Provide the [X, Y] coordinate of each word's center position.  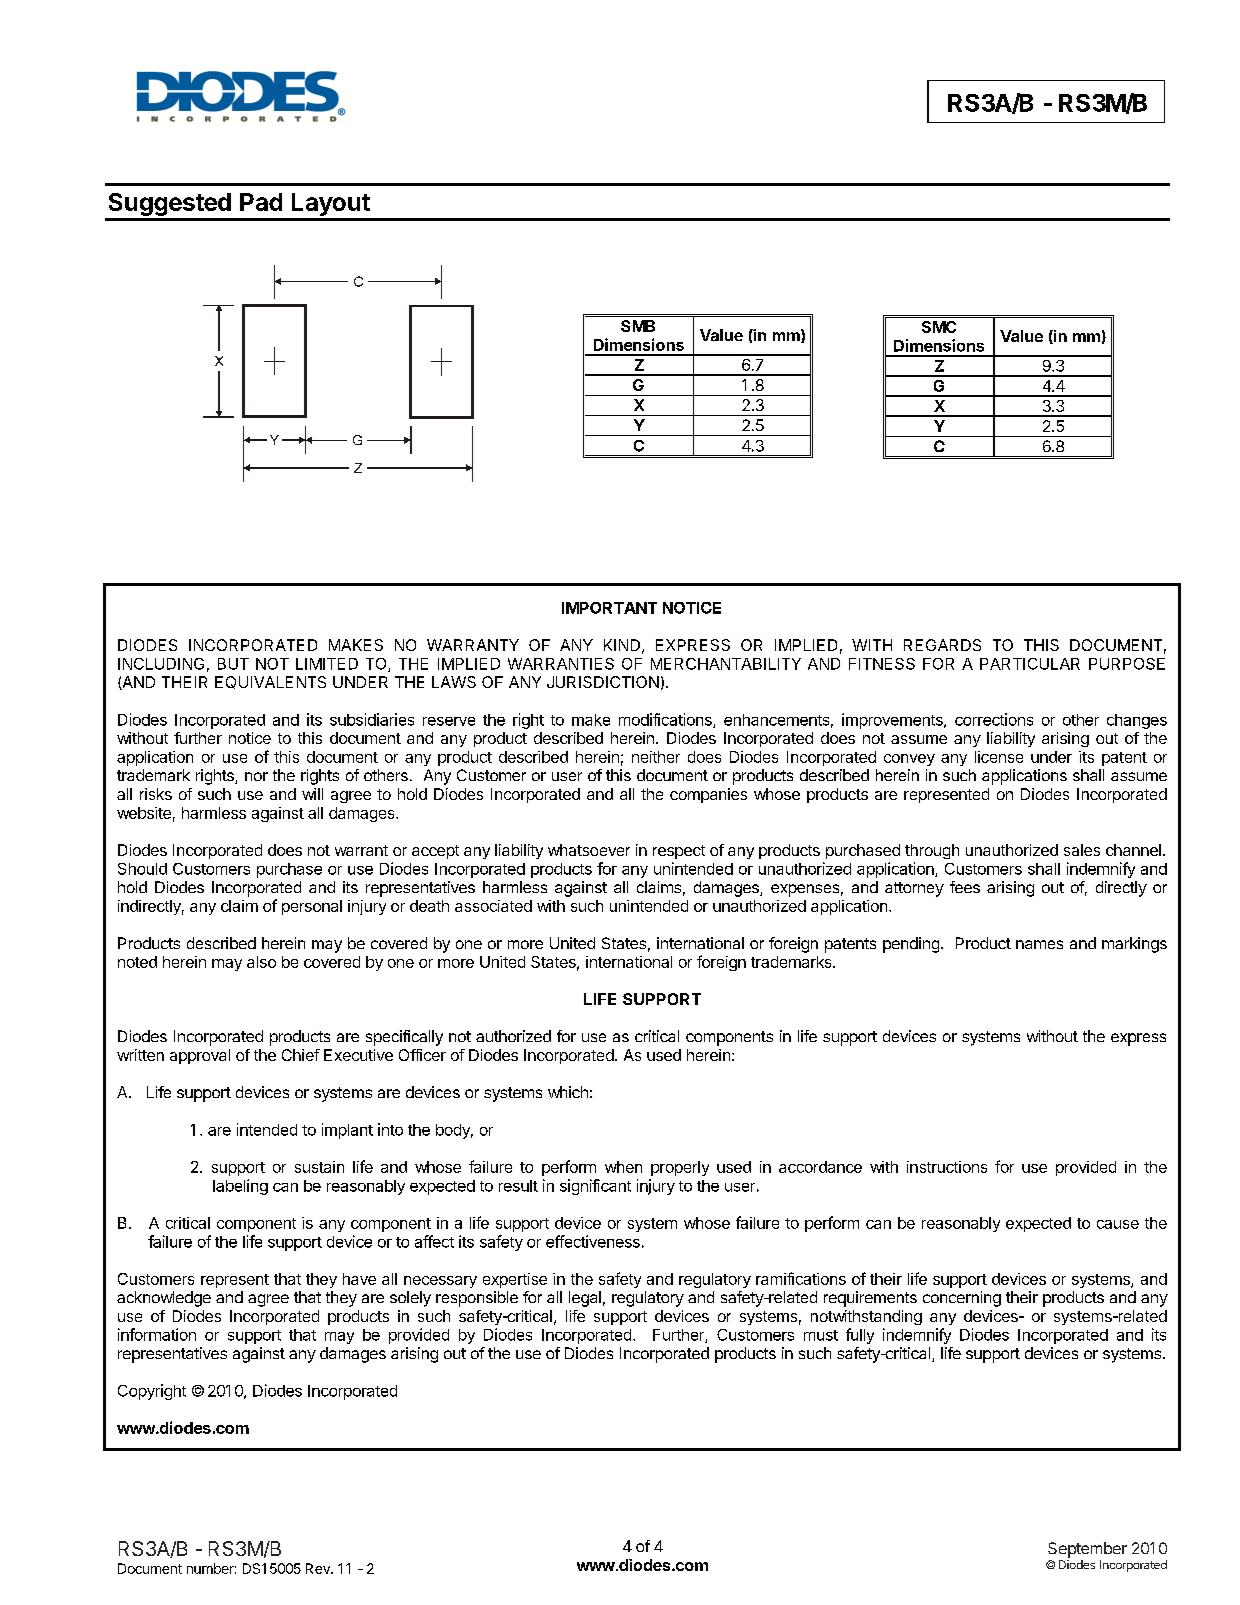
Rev [319, 1568]
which [568, 1092]
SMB [638, 326]
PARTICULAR [1030, 664]
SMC [939, 327]
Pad [261, 202]
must [821, 1335]
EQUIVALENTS [270, 682]
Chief [301, 1055]
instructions [947, 1167]
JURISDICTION [603, 682]
